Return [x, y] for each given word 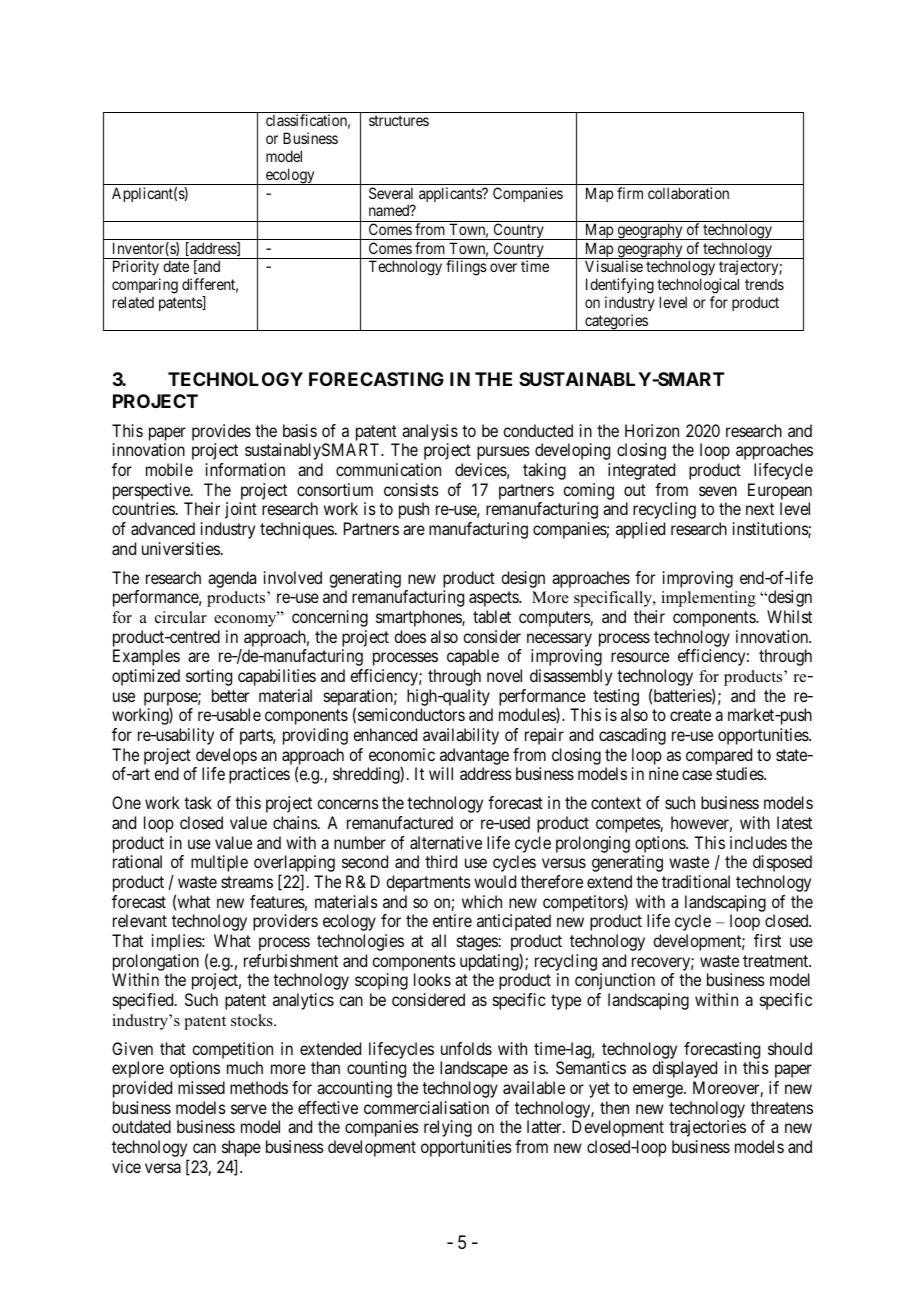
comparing [145, 286]
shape [241, 1150]
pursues [503, 453]
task [198, 802]
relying [448, 1128]
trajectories [707, 1128]
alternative [446, 842]
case [697, 775]
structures [399, 120]
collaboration [688, 193]
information [245, 469]
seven [718, 491]
